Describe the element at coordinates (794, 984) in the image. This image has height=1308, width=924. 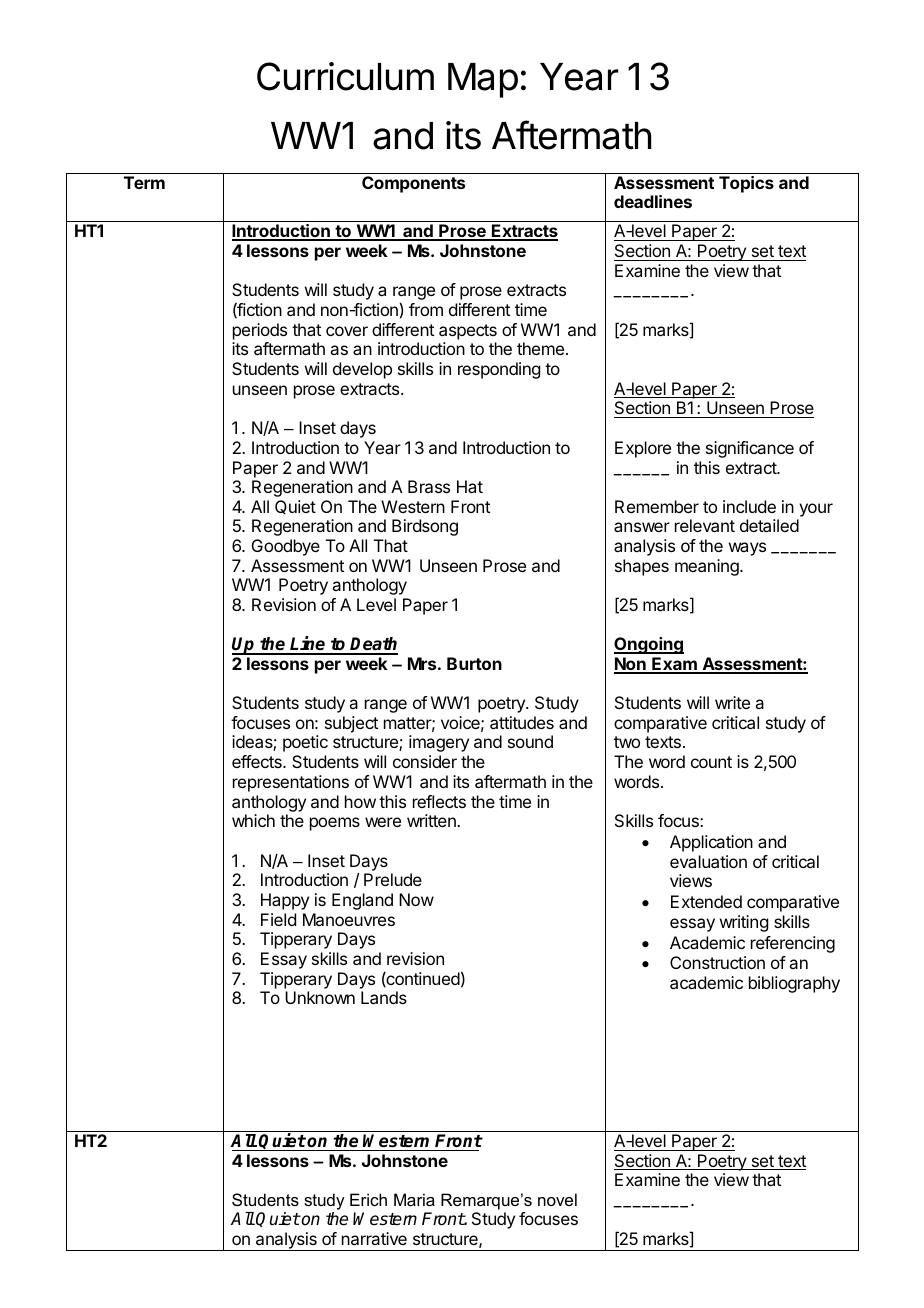
I see `bibliography` at that location.
